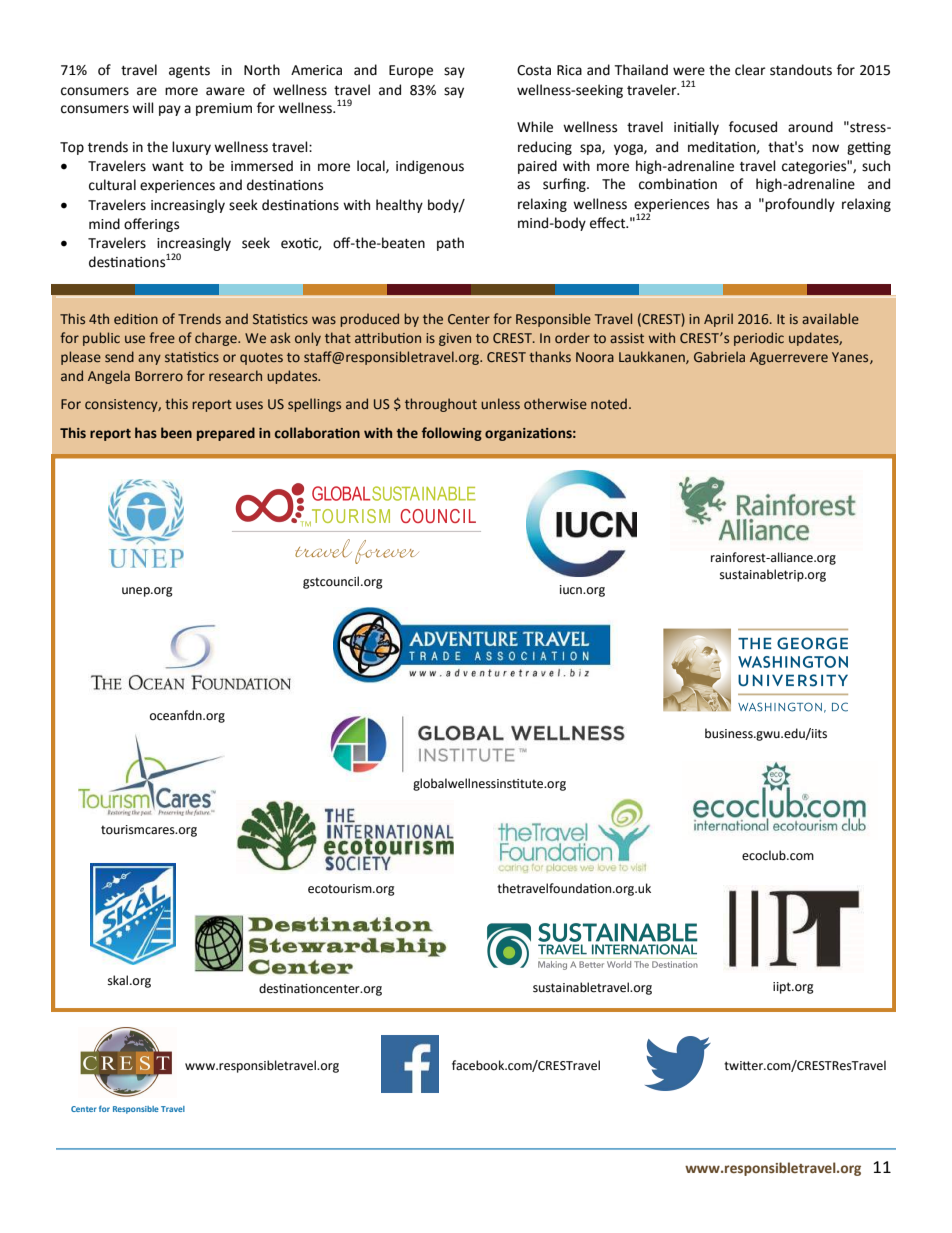  What do you see at coordinates (189, 72) in the screenshot?
I see `agents` at bounding box center [189, 72].
